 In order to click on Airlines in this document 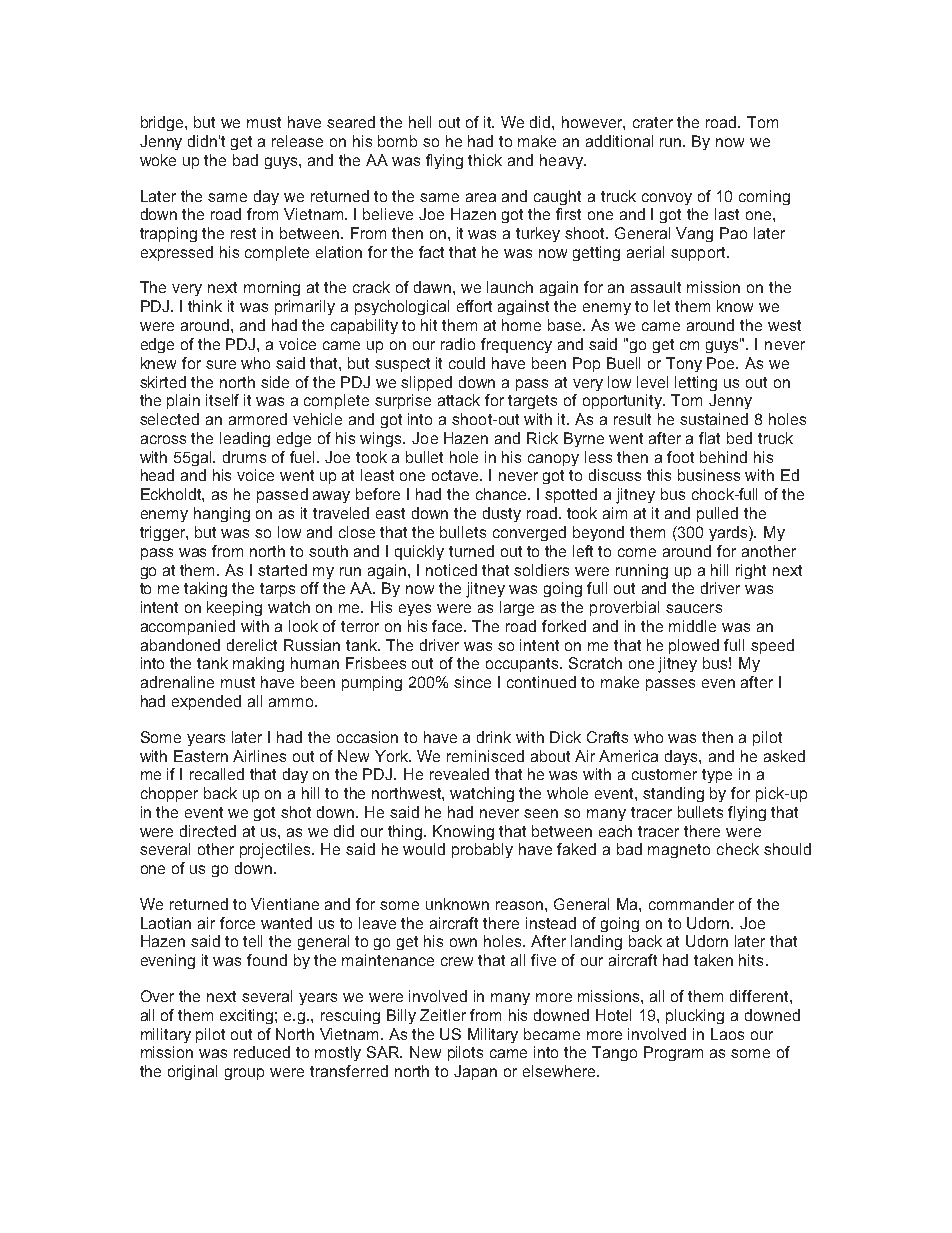, I will do `click(259, 756)`.
